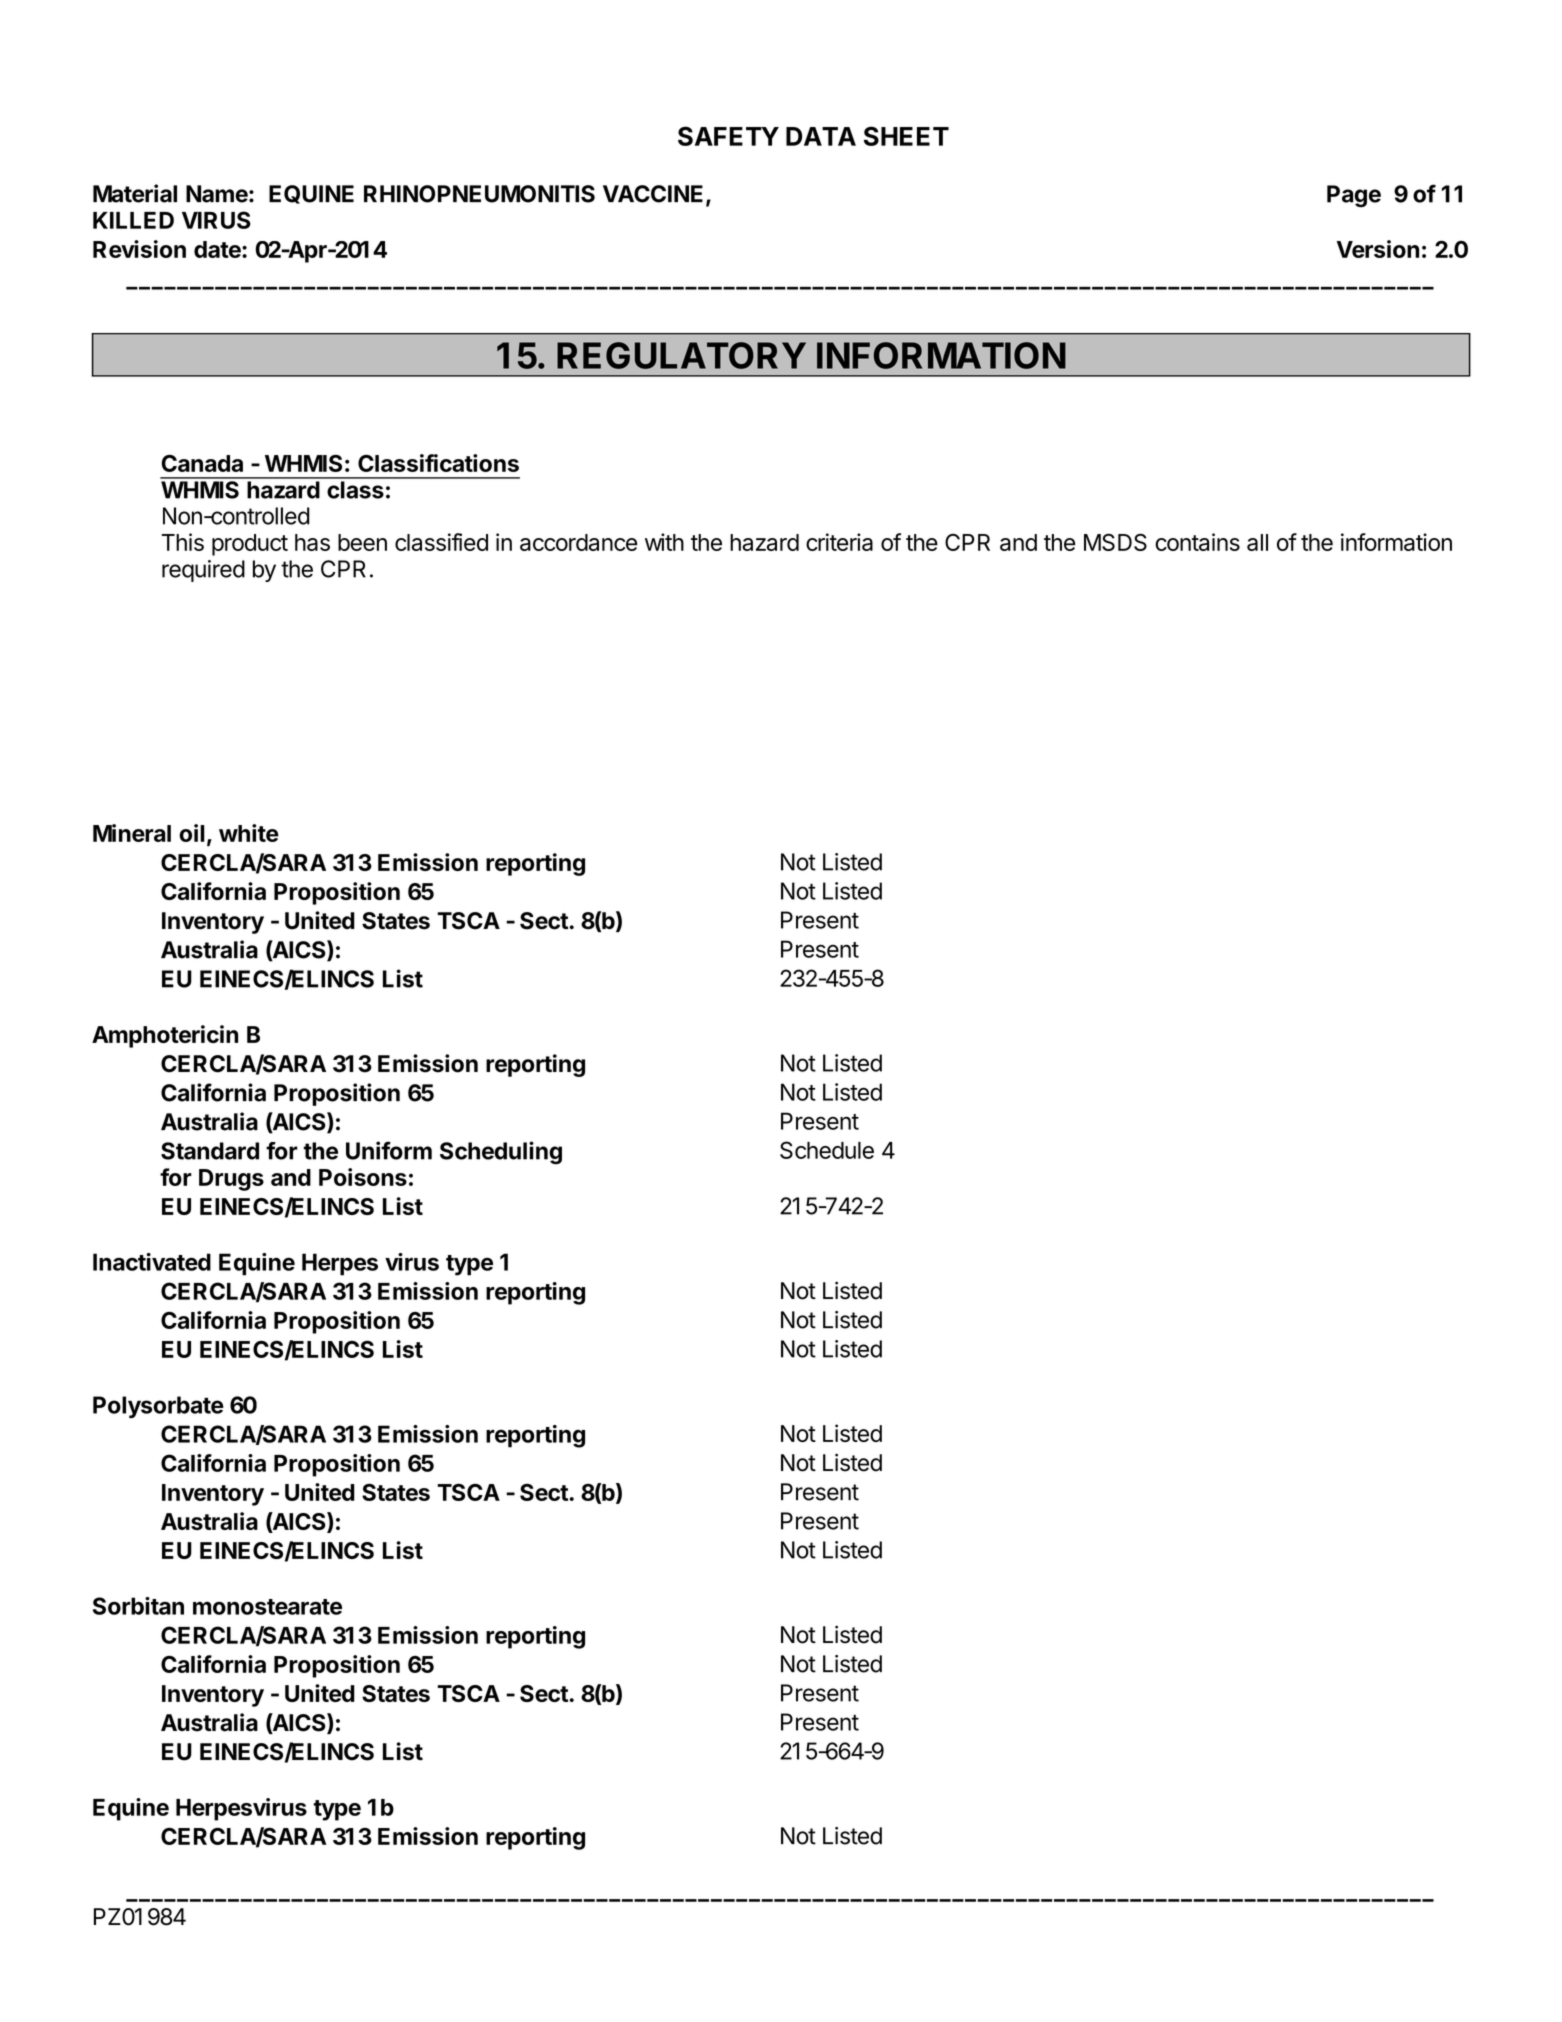 Image resolution: width=1562 pixels, height=2022 pixels. I want to click on Name, so click(217, 194).
